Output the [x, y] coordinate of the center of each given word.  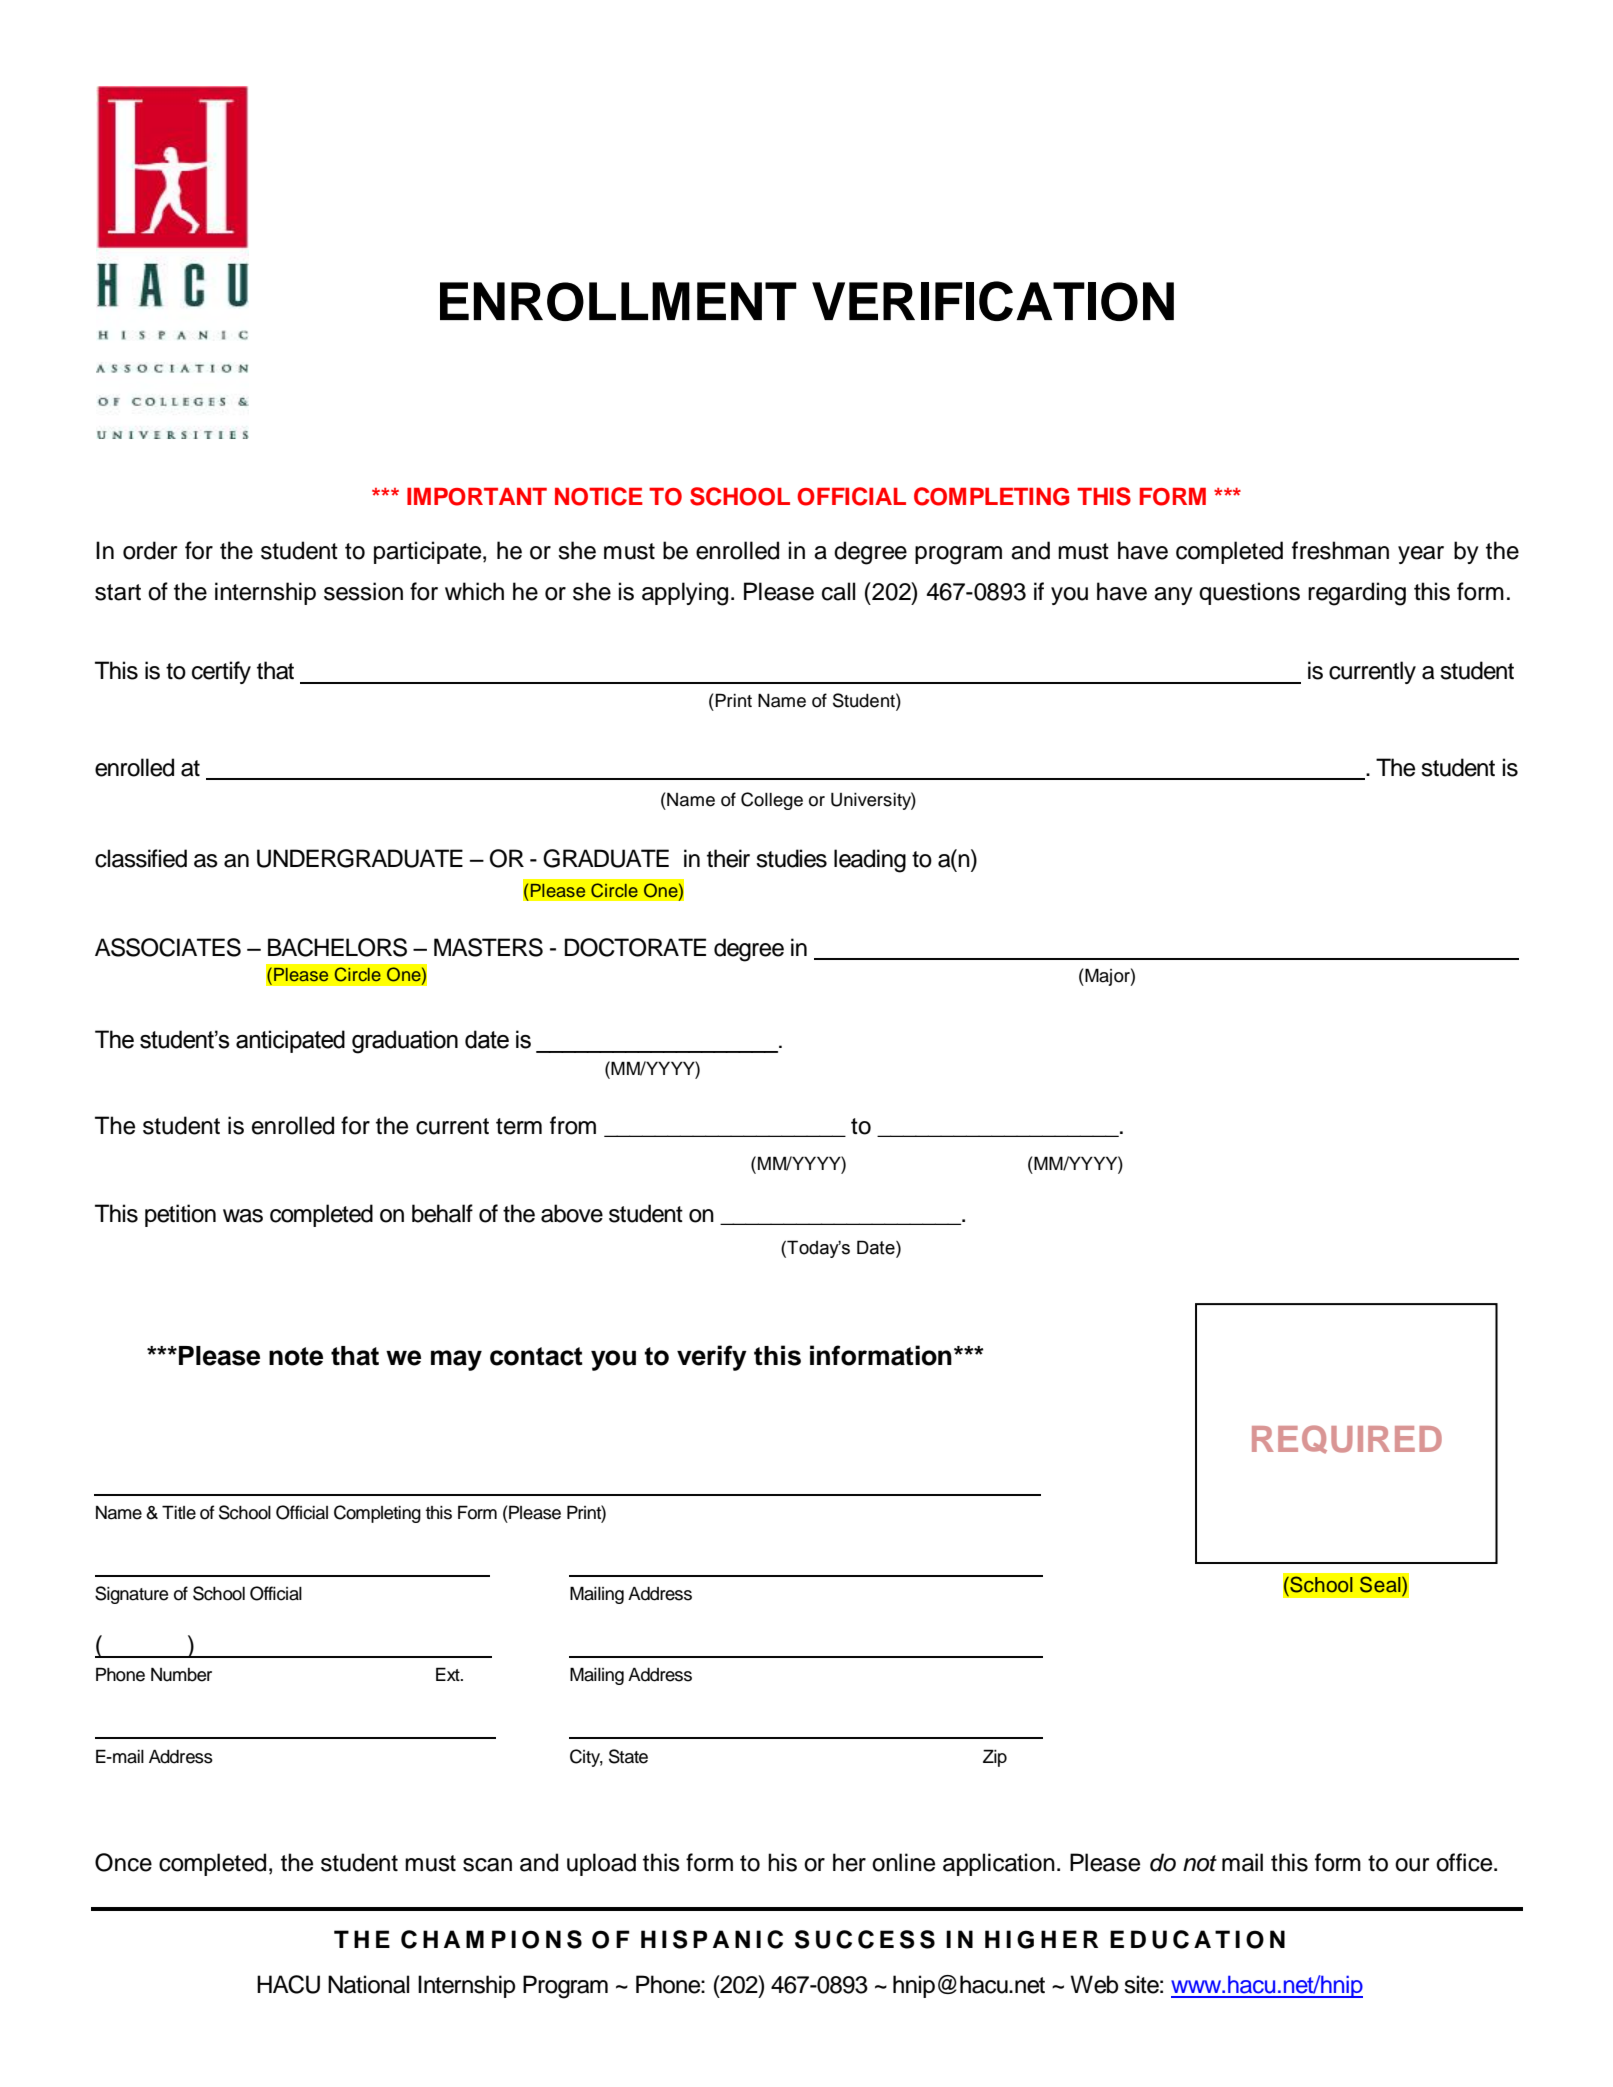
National [368, 1984]
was [243, 1216]
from [573, 1125]
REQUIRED [1347, 1439]
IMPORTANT [477, 497]
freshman [1340, 550]
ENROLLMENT [618, 301]
